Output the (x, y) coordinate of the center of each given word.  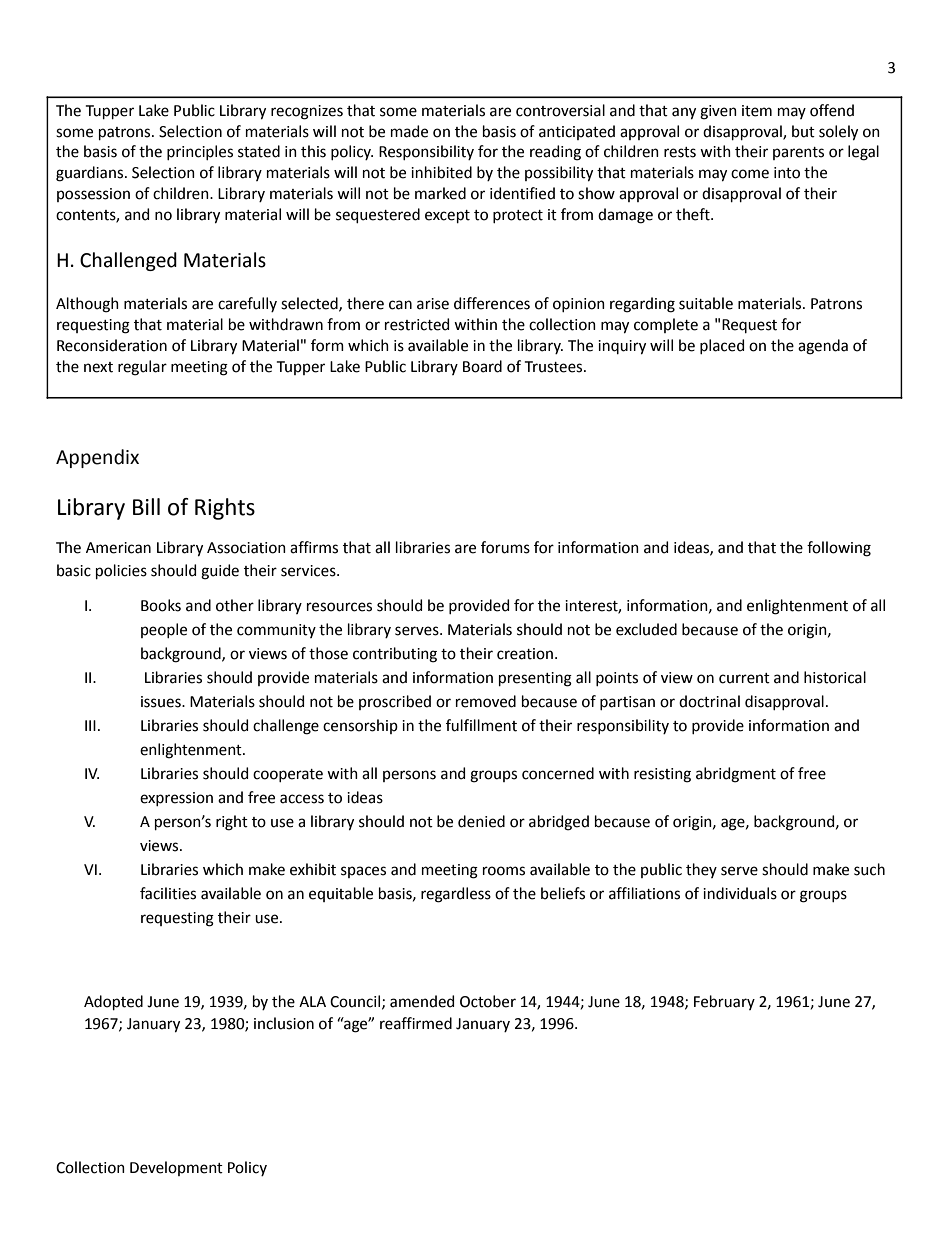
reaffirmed (416, 1023)
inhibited (441, 172)
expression (176, 799)
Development (176, 1168)
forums (505, 547)
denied (481, 821)
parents (798, 153)
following (839, 549)
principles (200, 152)
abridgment (736, 775)
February (724, 1002)
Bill (146, 506)
